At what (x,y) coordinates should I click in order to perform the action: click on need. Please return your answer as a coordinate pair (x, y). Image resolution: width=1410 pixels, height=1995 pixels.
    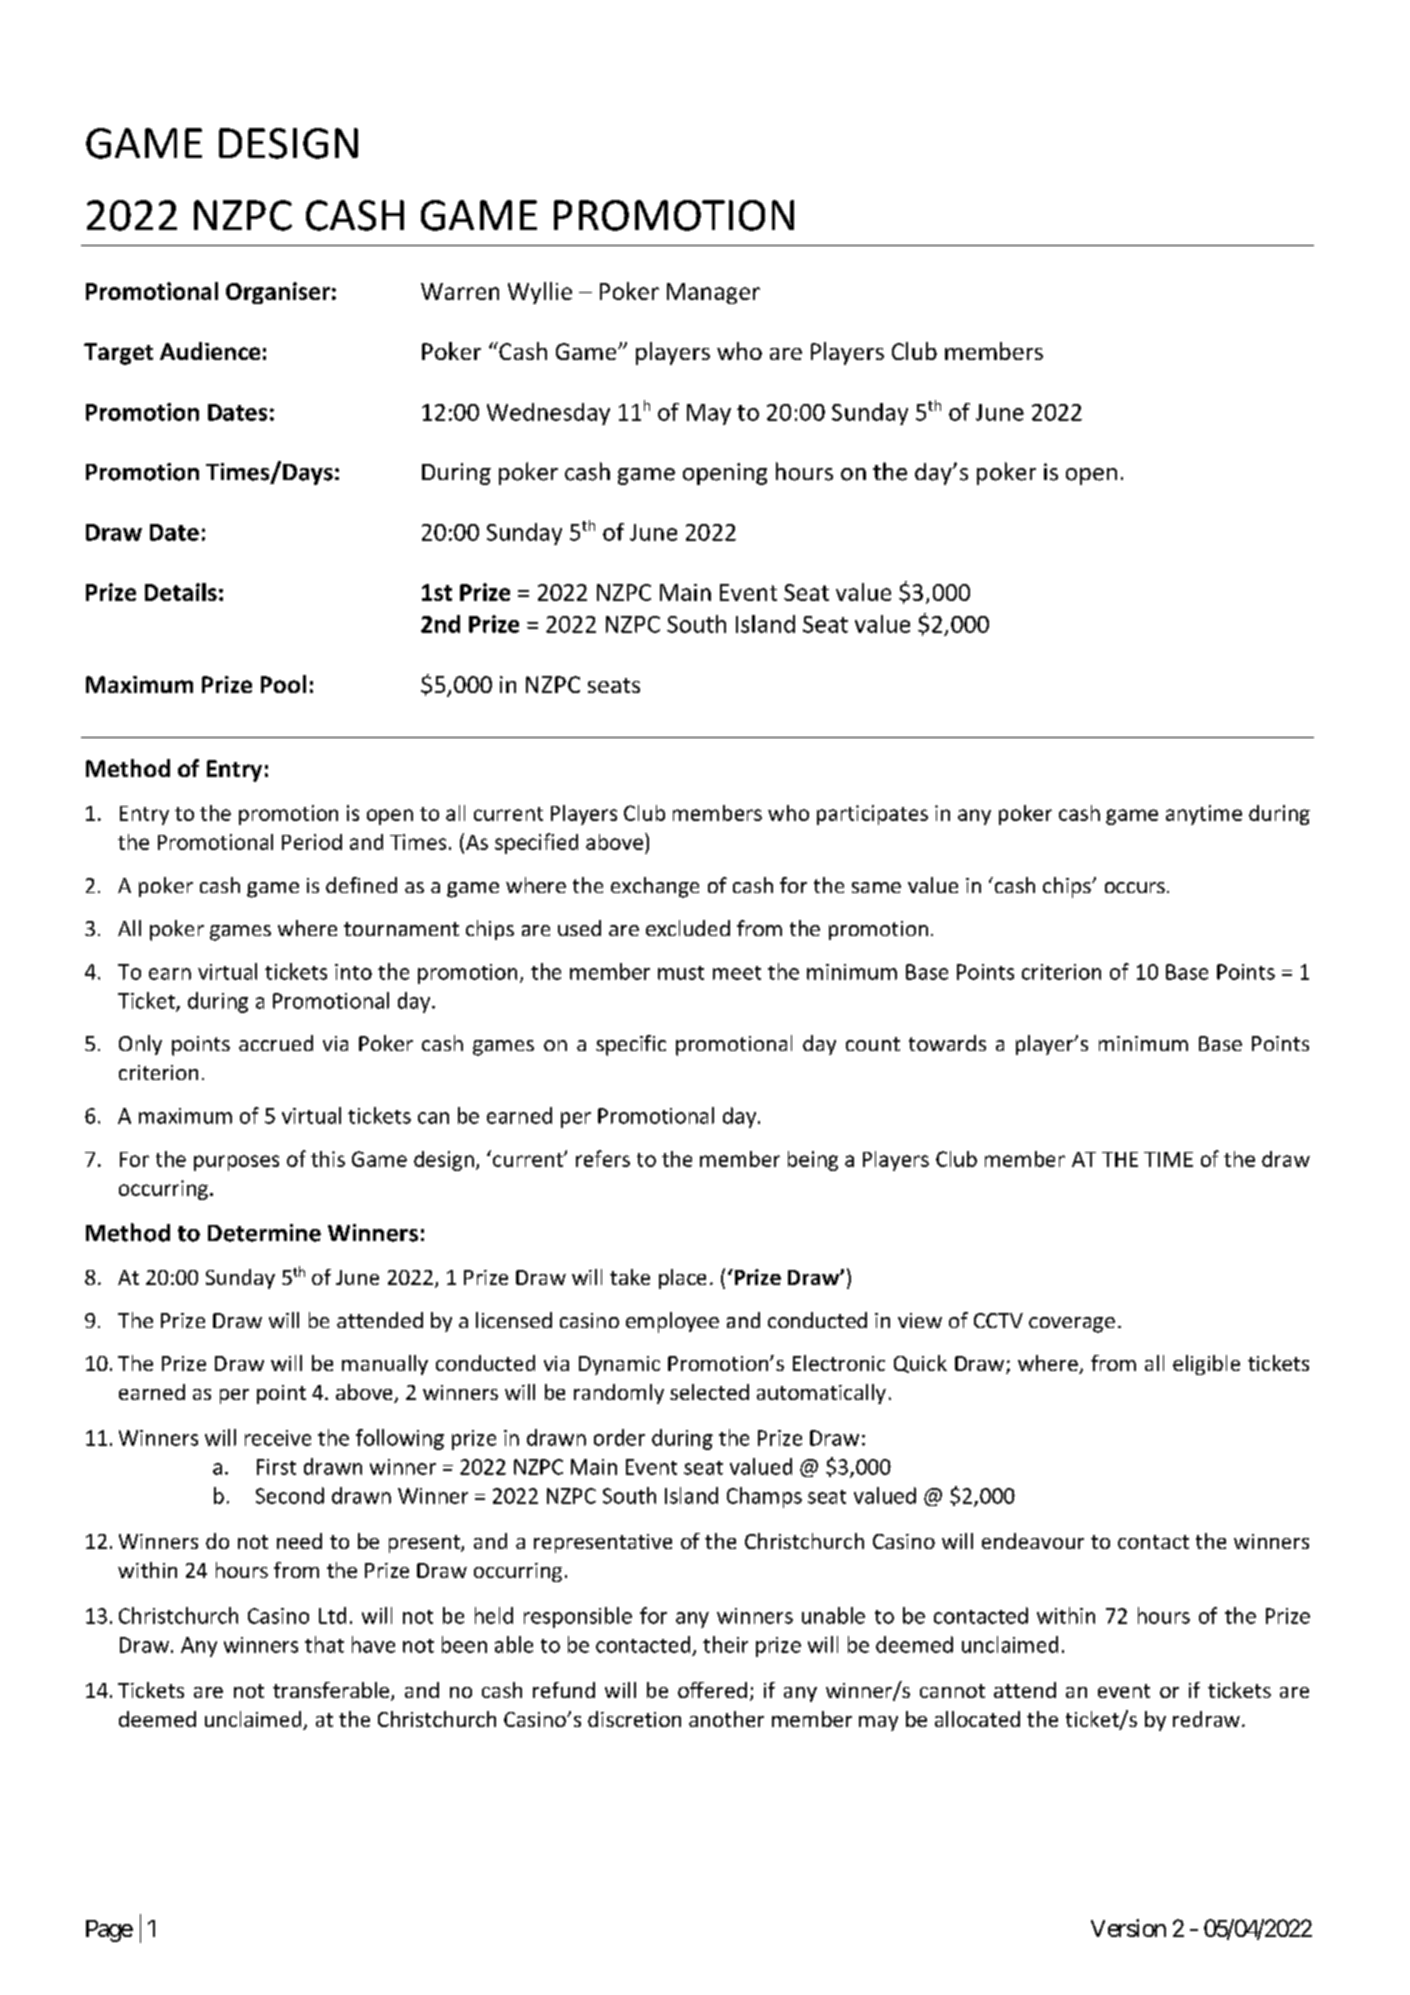
    Looking at the image, I should click on (299, 1541).
